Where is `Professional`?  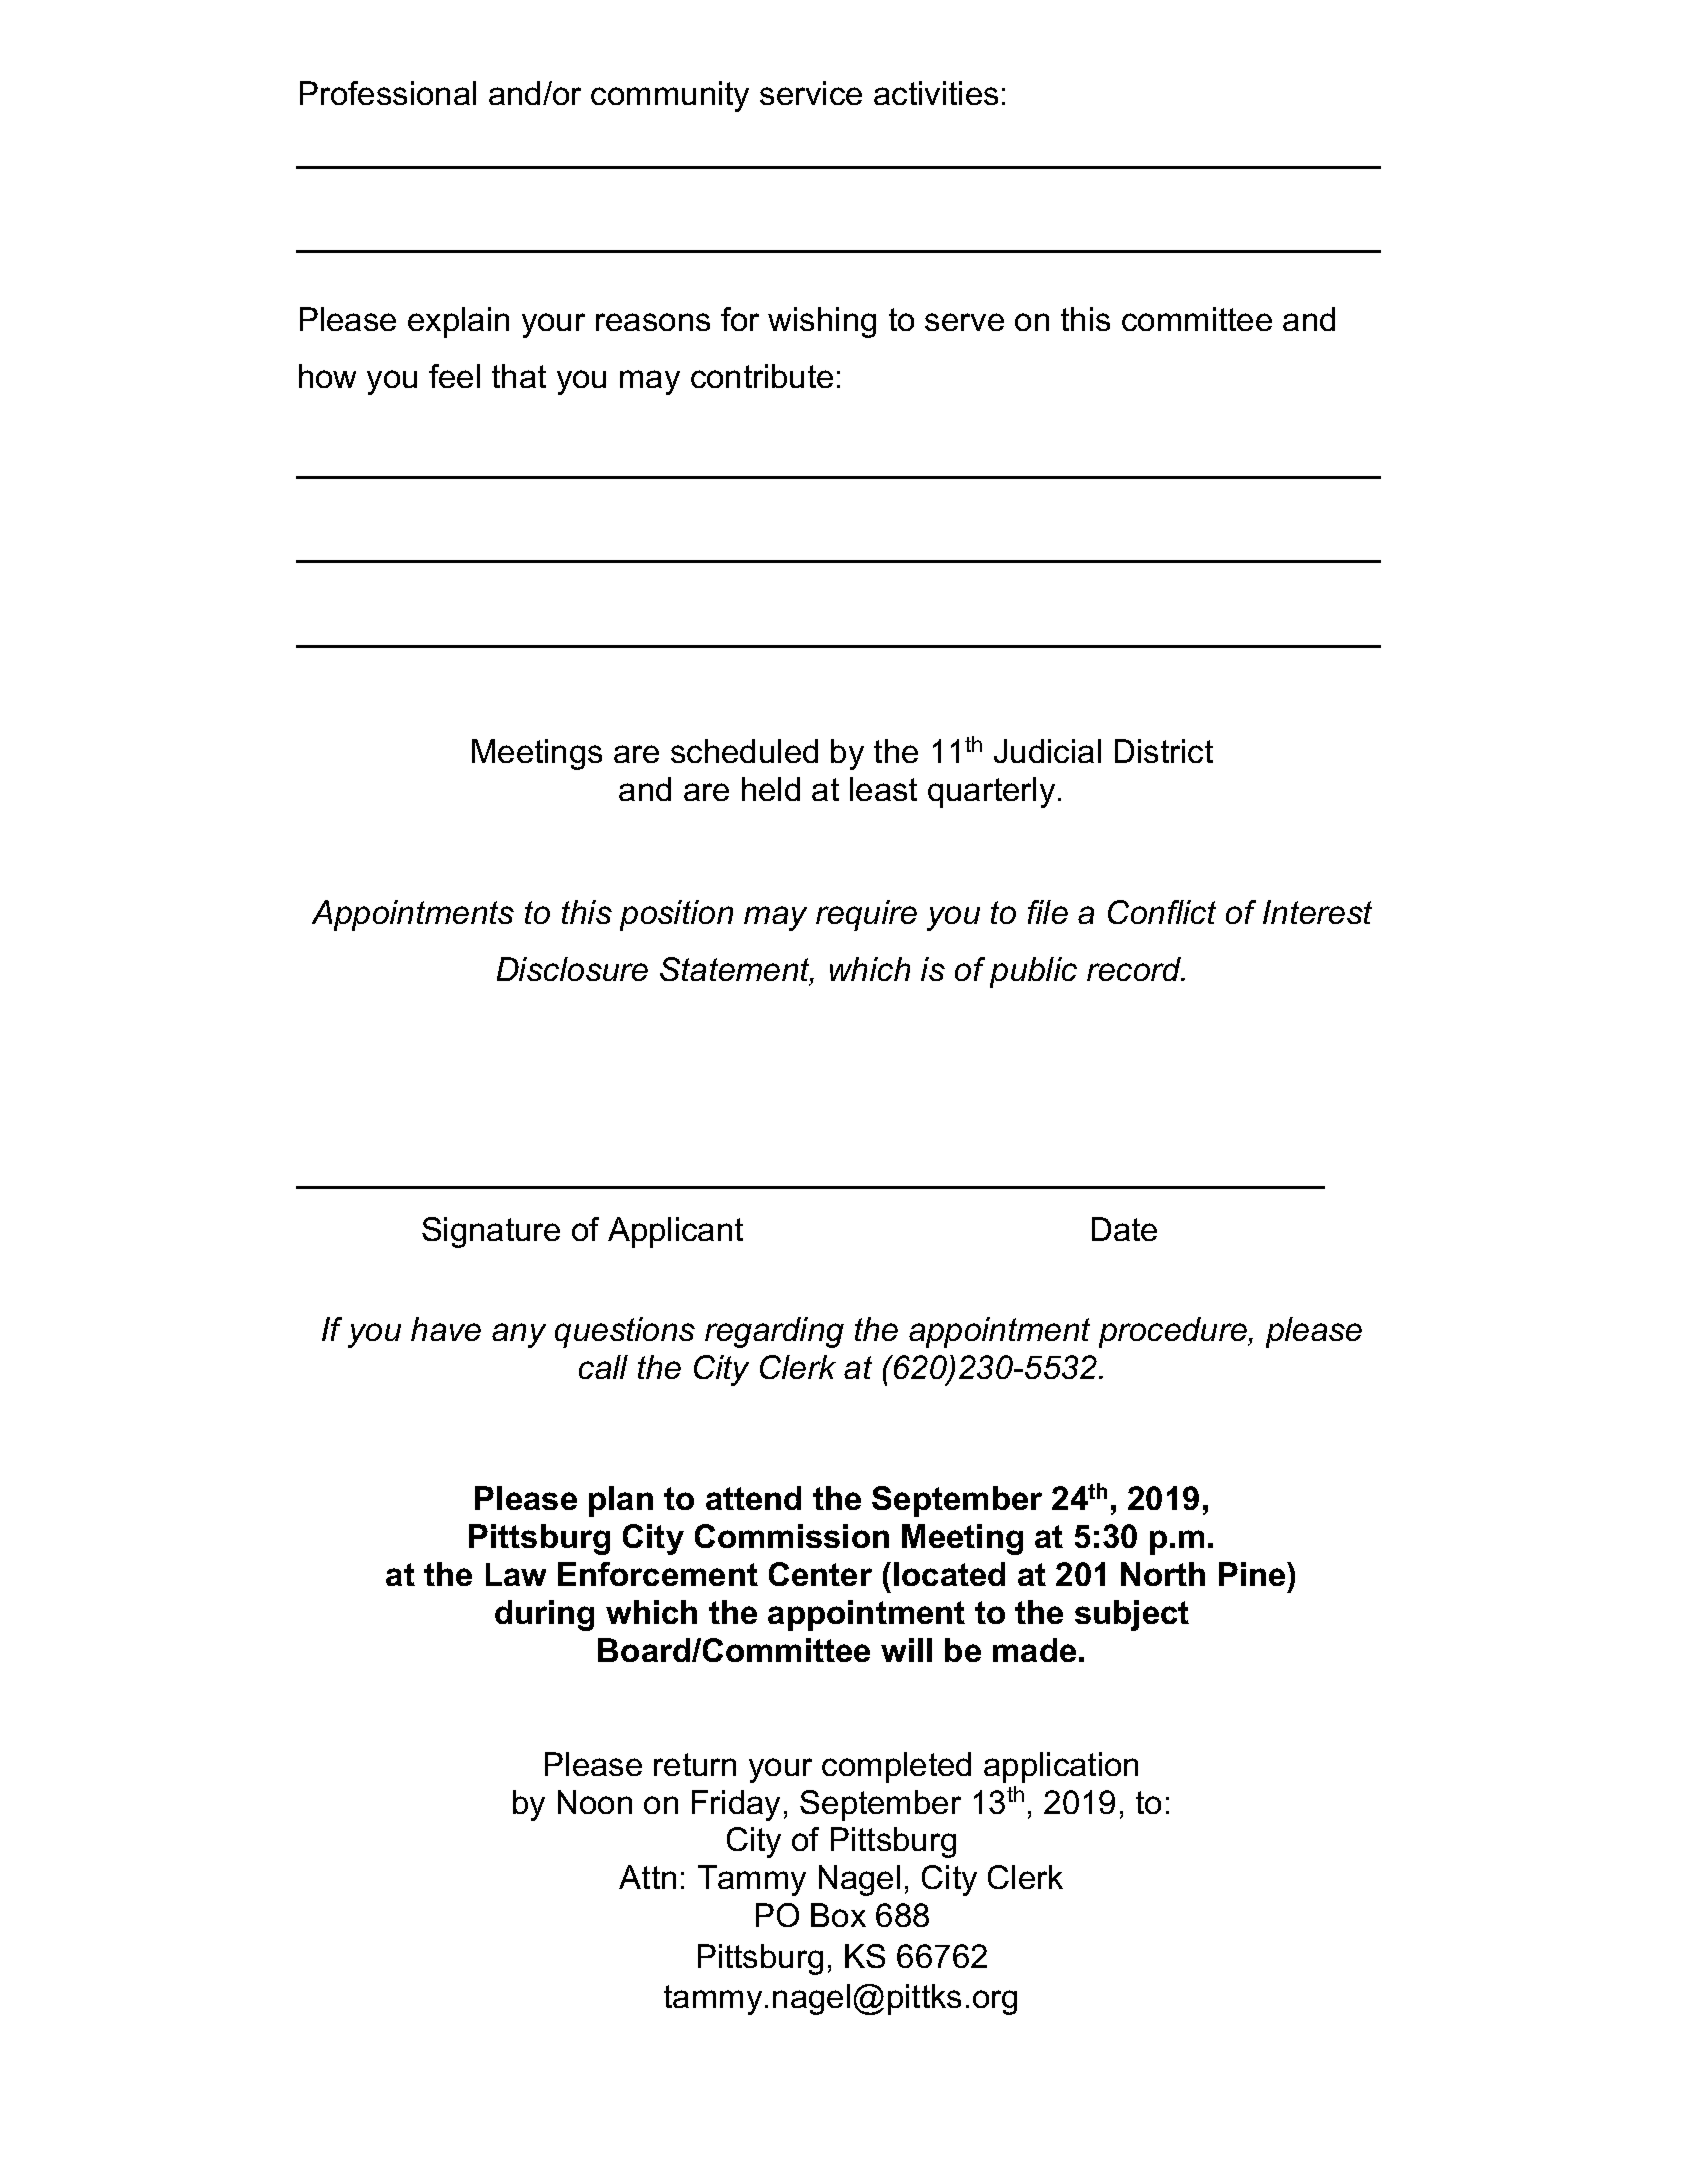
Professional is located at coordinates (388, 93).
